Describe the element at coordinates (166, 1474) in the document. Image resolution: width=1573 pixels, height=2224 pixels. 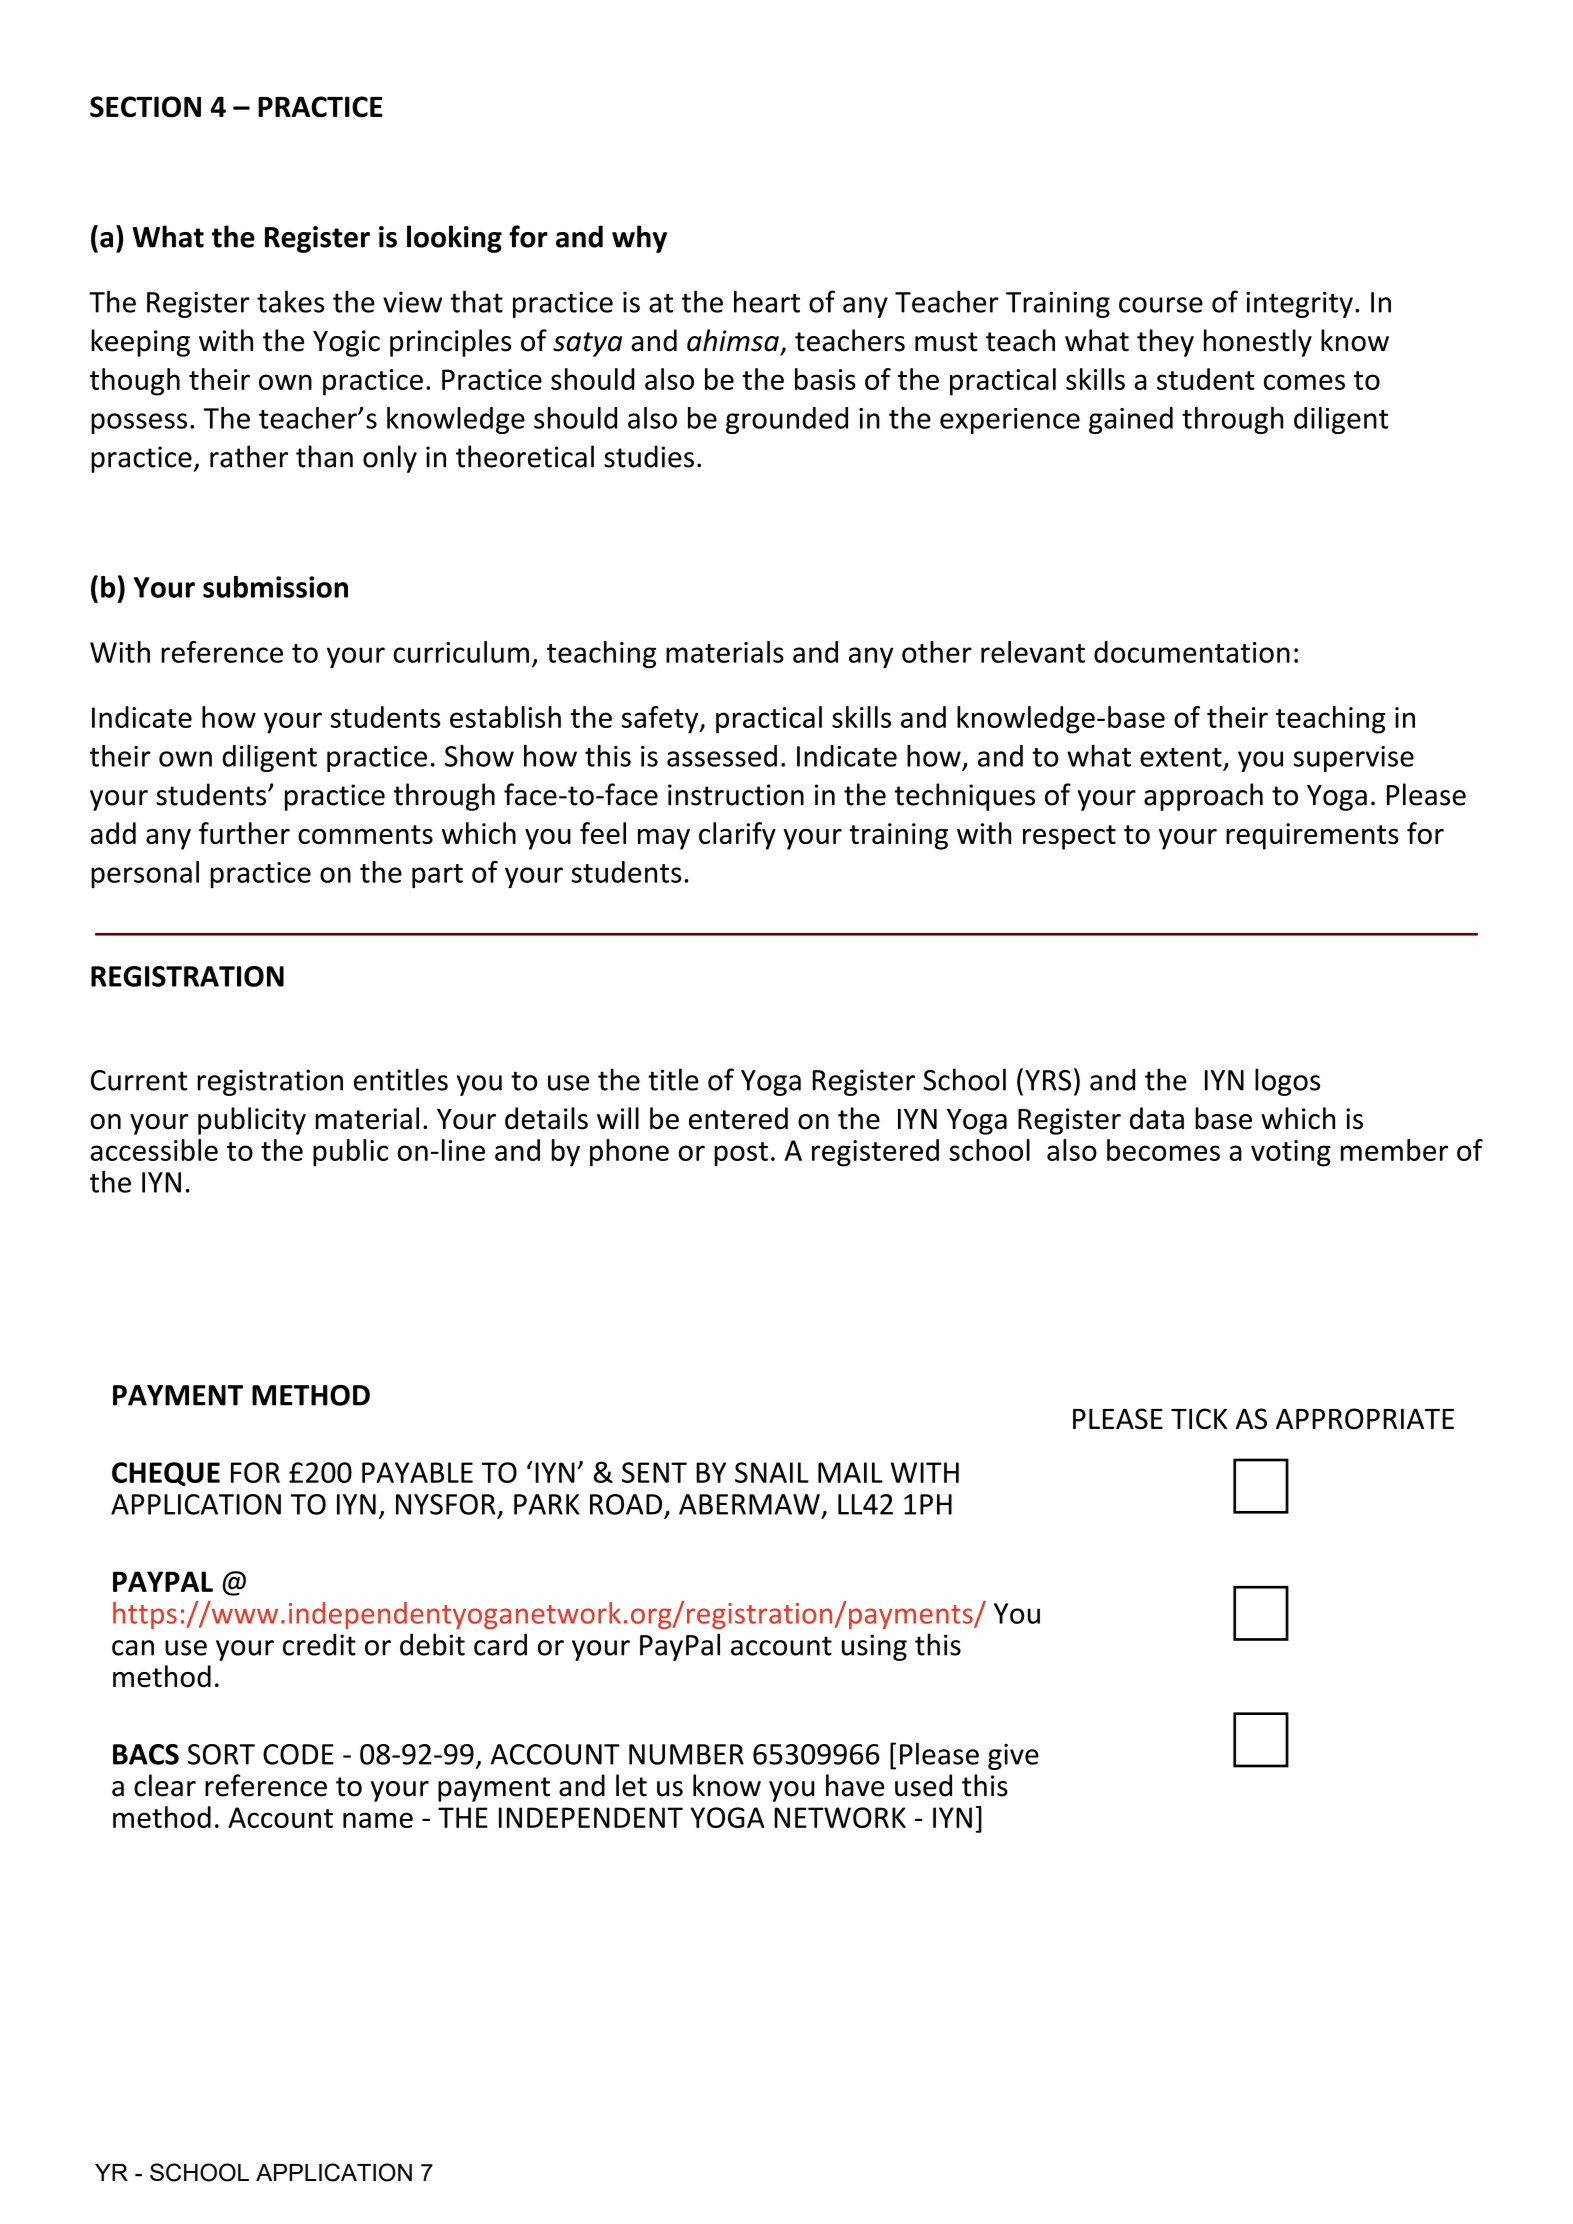
I see `CHEQUE` at that location.
